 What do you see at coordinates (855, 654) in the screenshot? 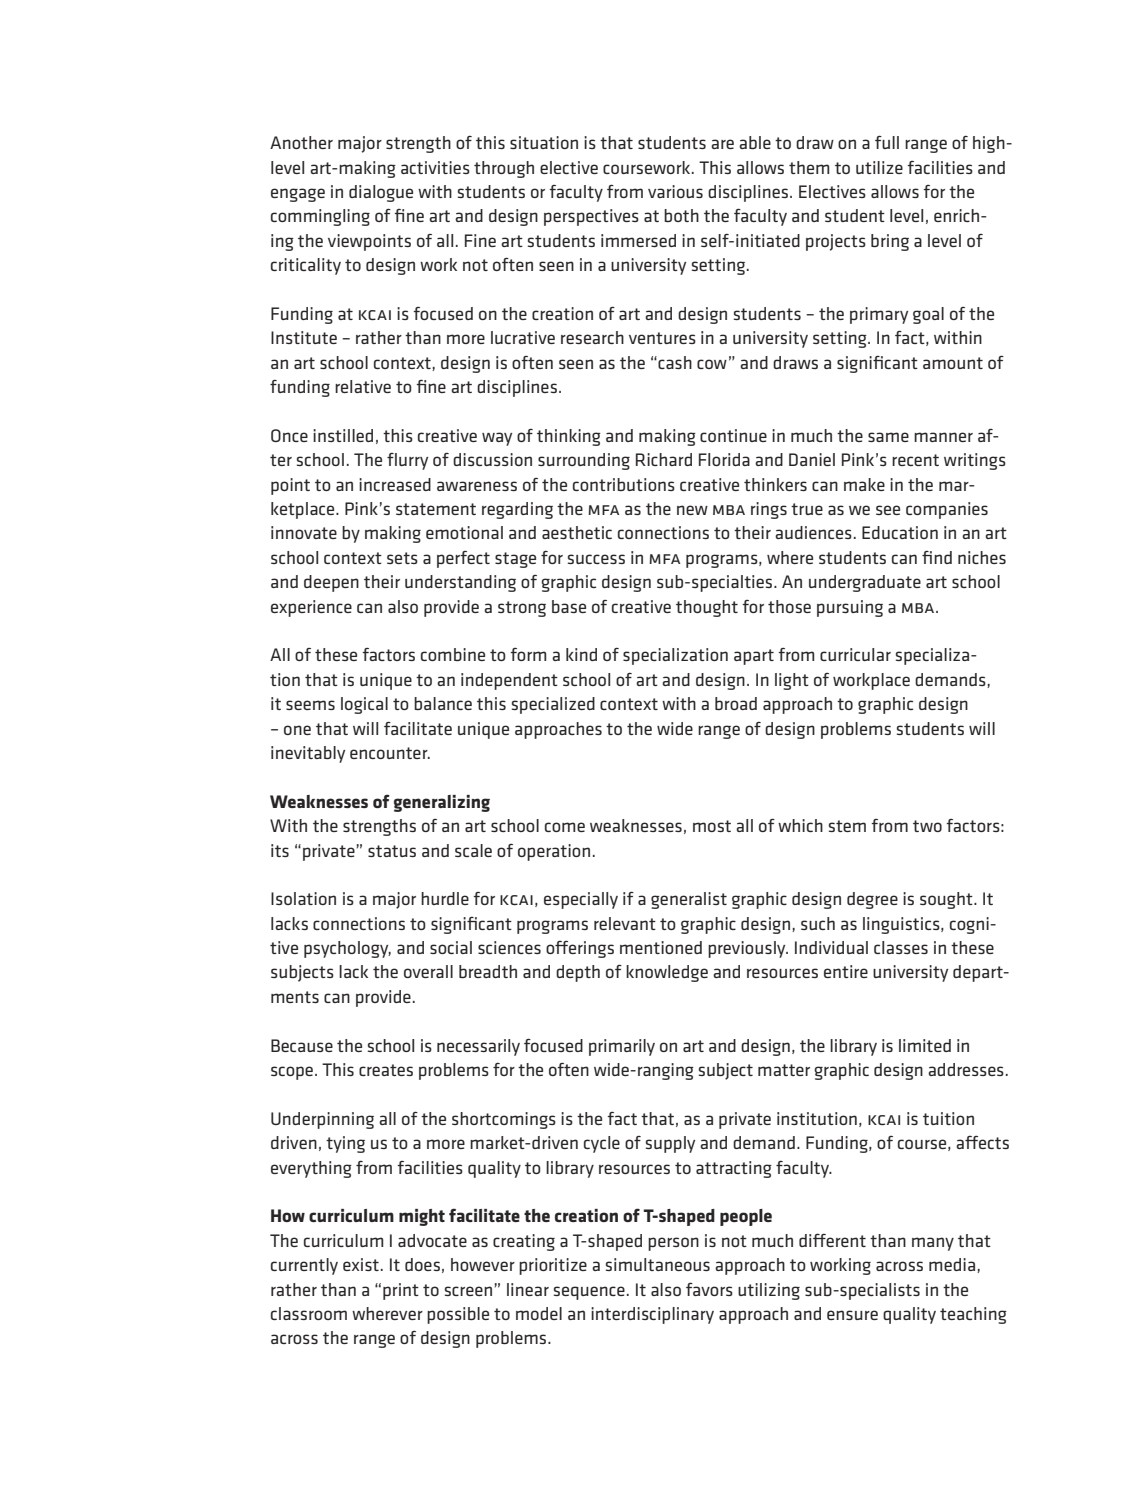
I see `curricular` at bounding box center [855, 654].
